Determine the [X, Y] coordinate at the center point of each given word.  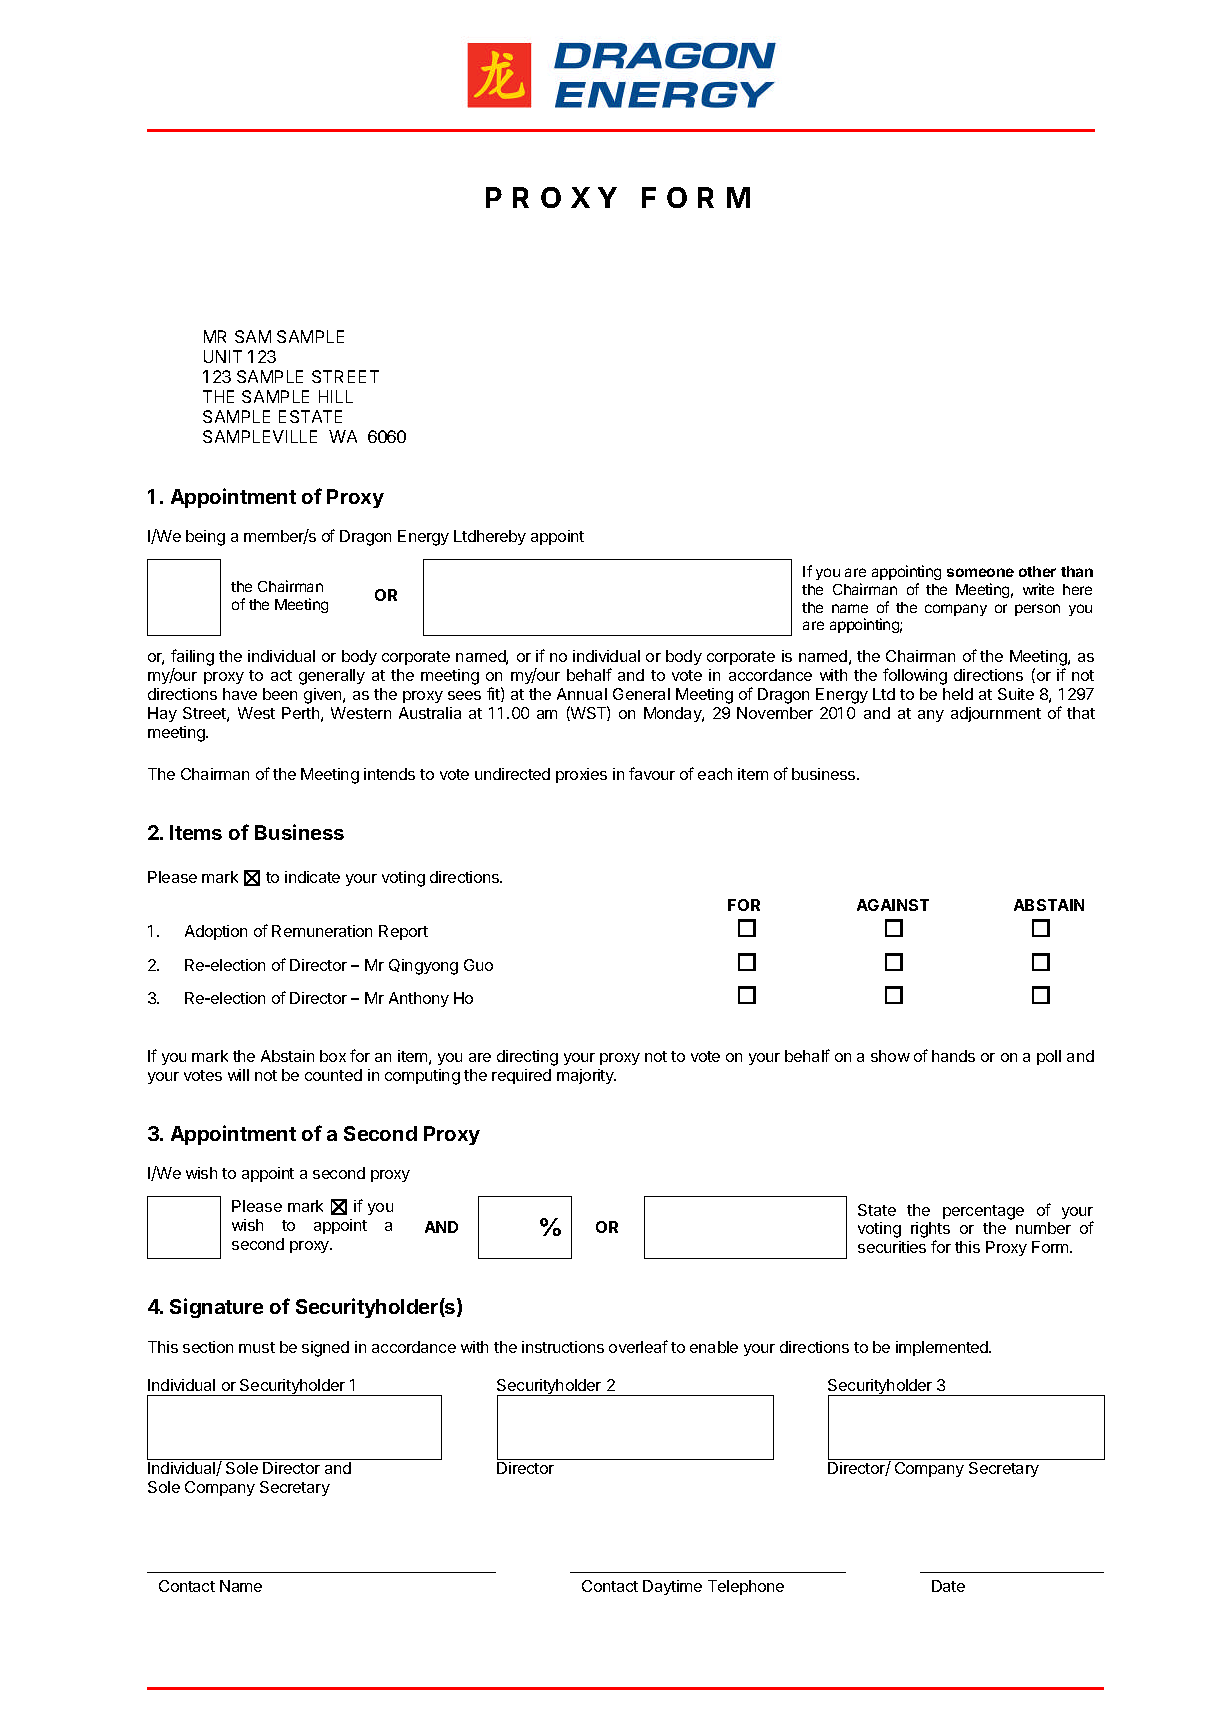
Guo [478, 965]
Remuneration [322, 931]
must [257, 1347]
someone [980, 572]
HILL [336, 396]
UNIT [223, 356]
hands [953, 1056]
